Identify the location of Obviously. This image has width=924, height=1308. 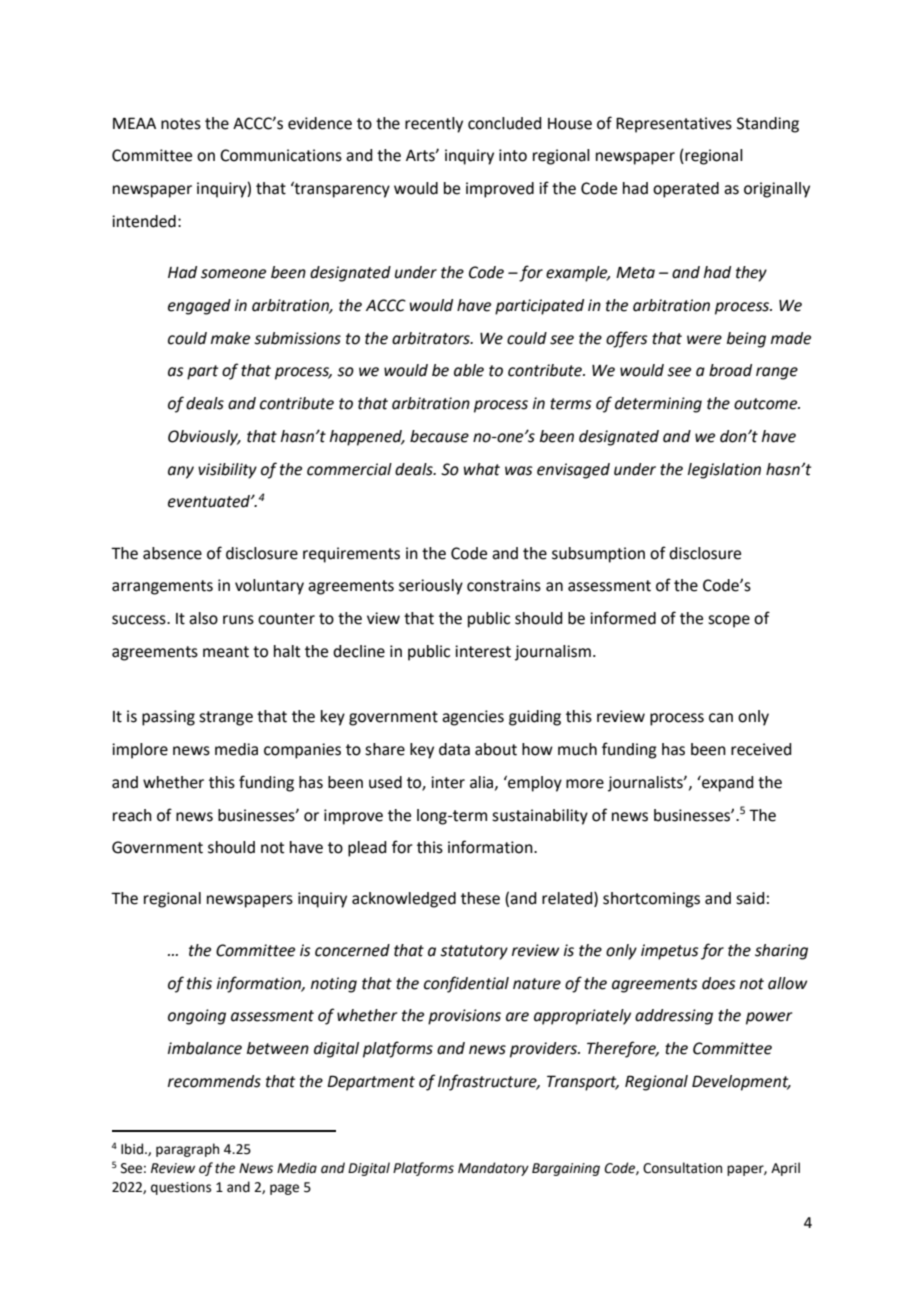
(204, 438).
